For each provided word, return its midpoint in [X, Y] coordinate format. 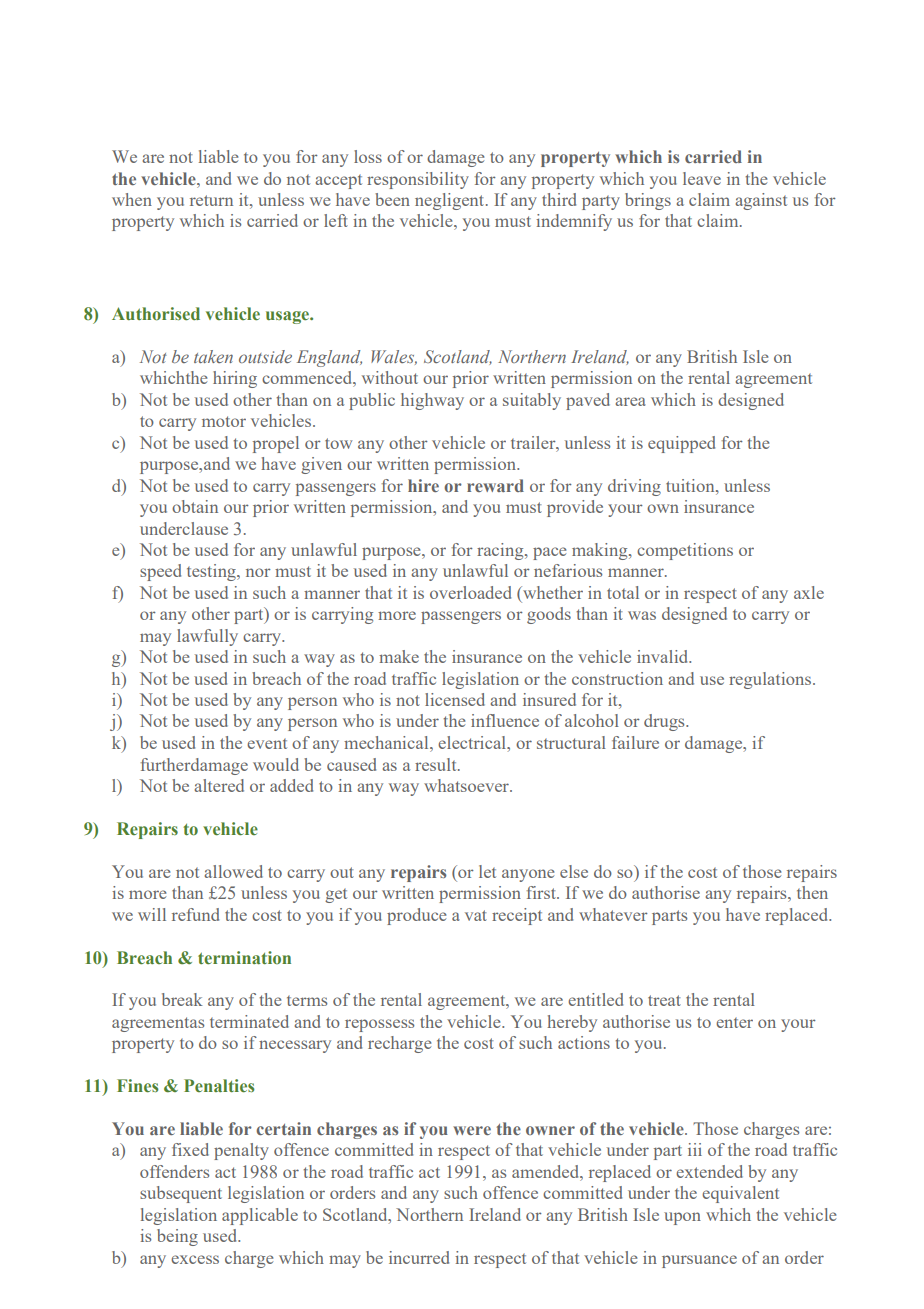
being [177, 1237]
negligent [451, 201]
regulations [771, 680]
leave [702, 178]
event [267, 744]
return [211, 200]
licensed [455, 699]
